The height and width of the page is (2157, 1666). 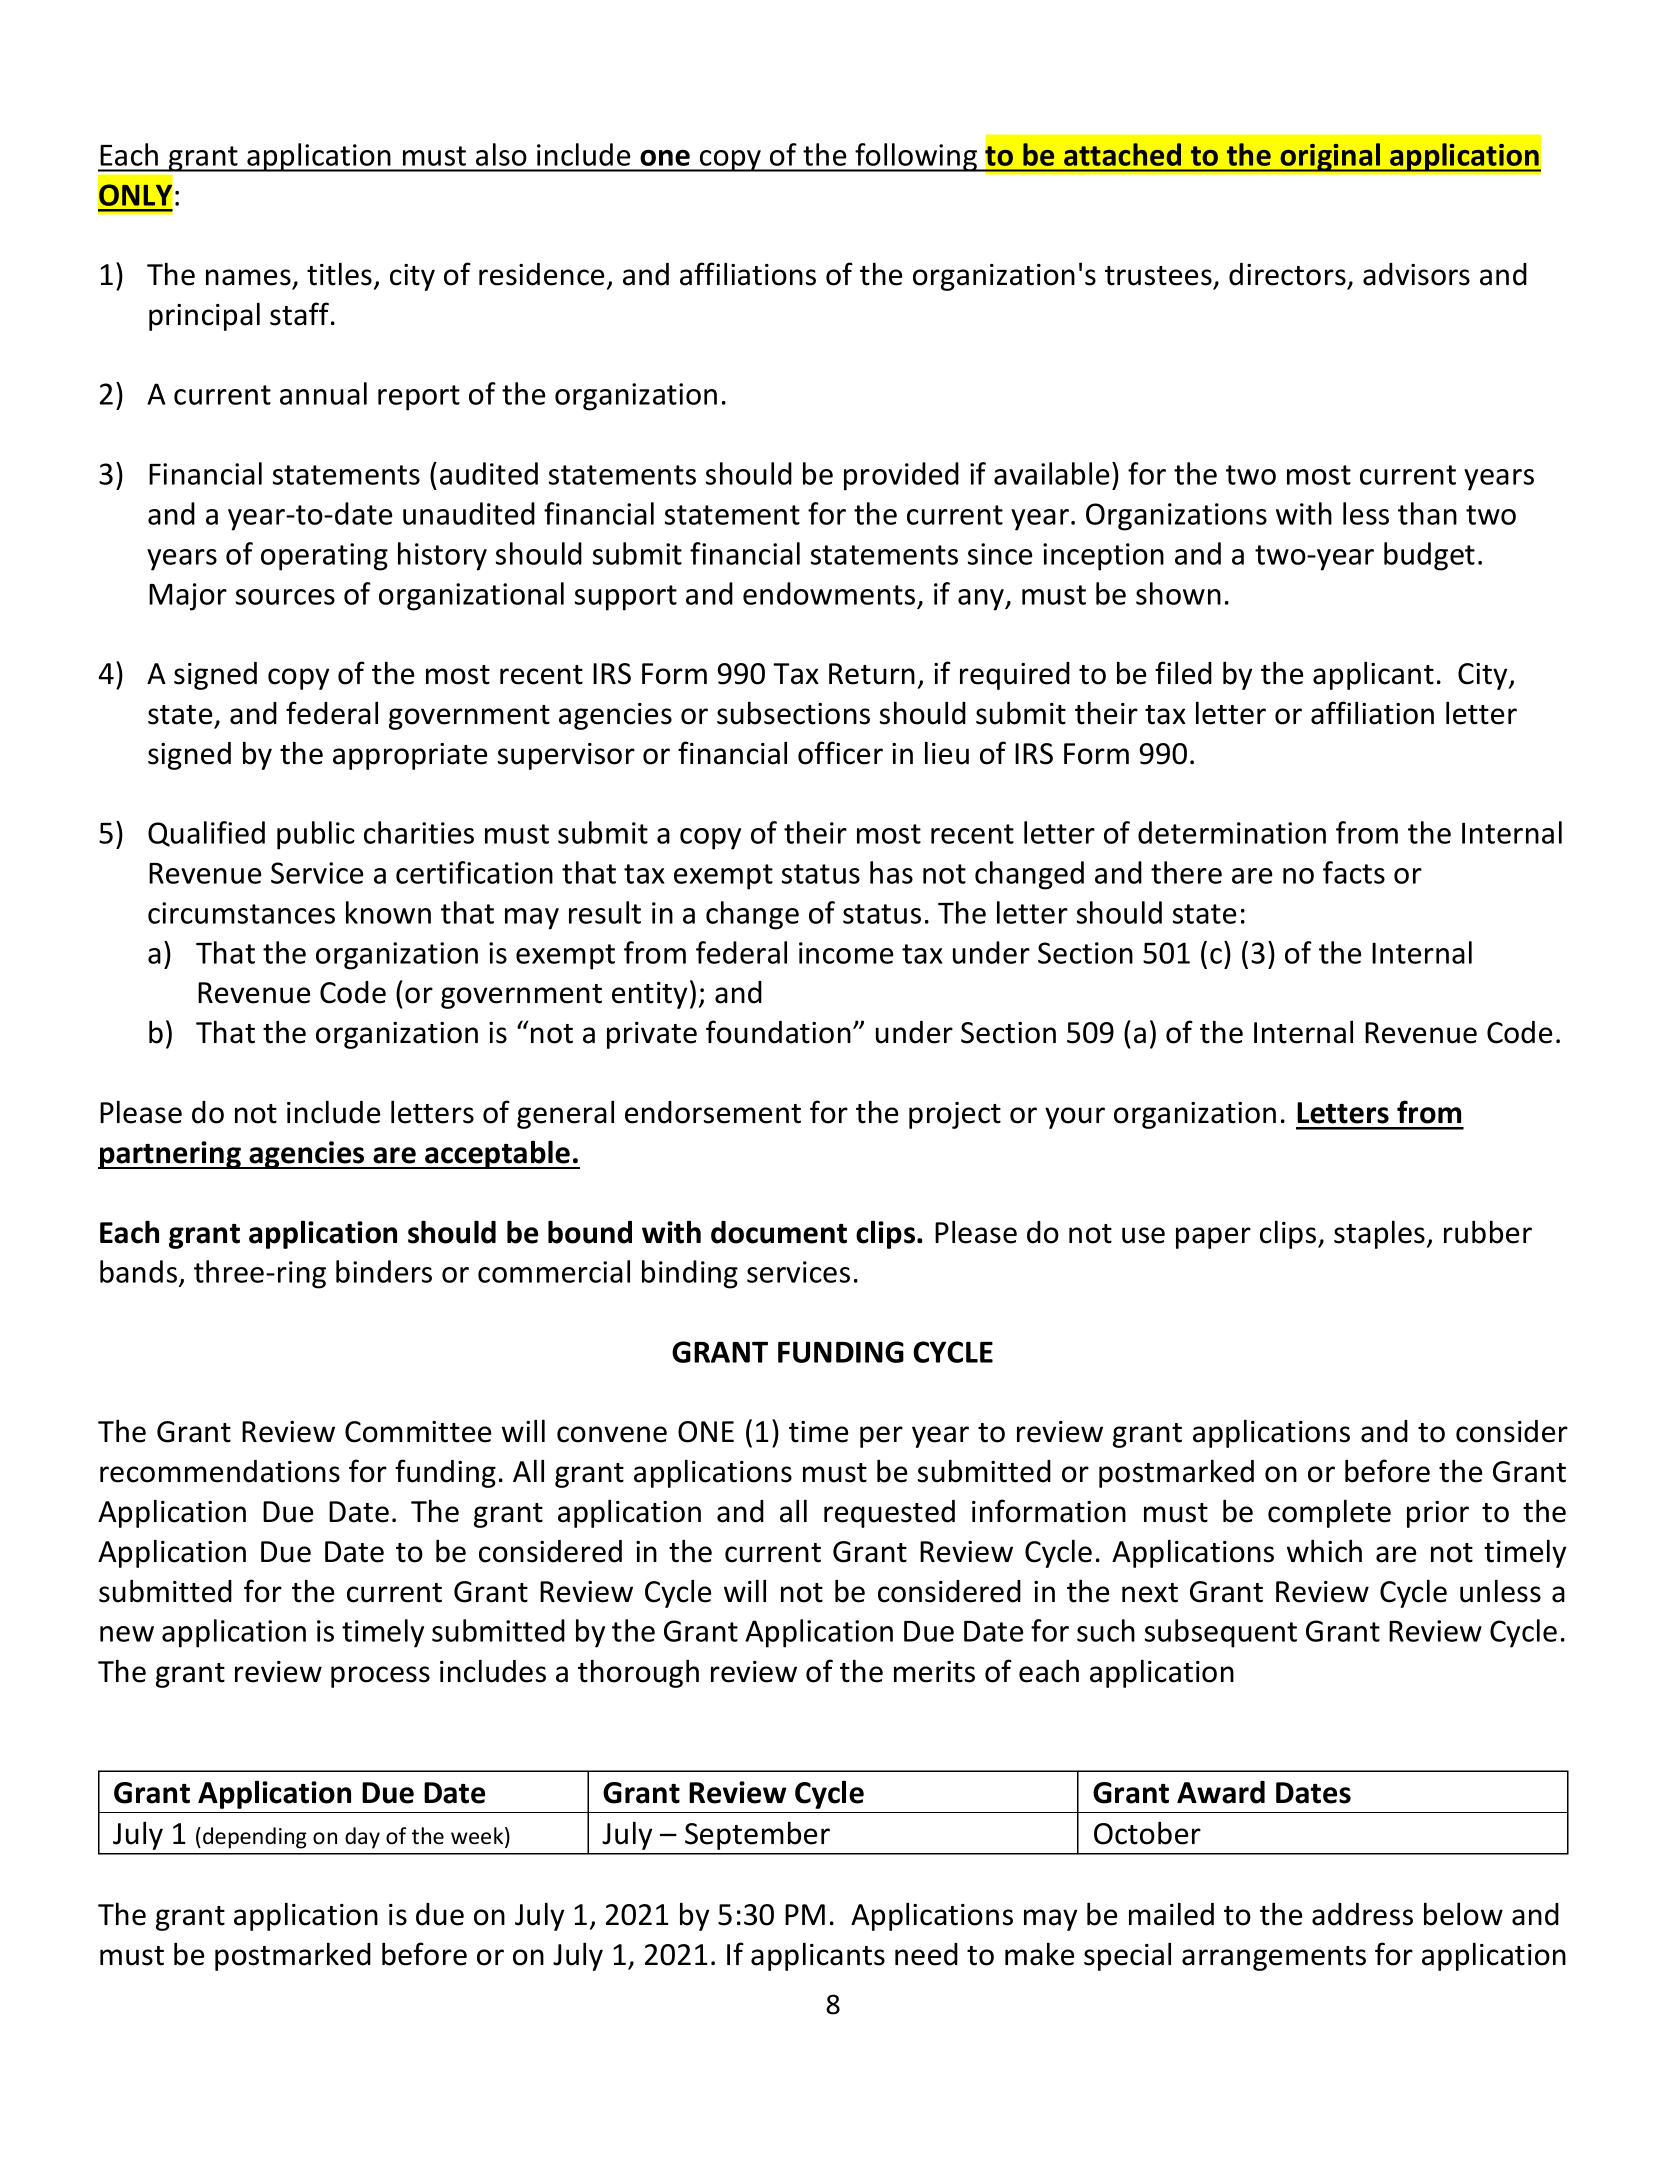 I want to click on foundation, so click(x=778, y=1032).
